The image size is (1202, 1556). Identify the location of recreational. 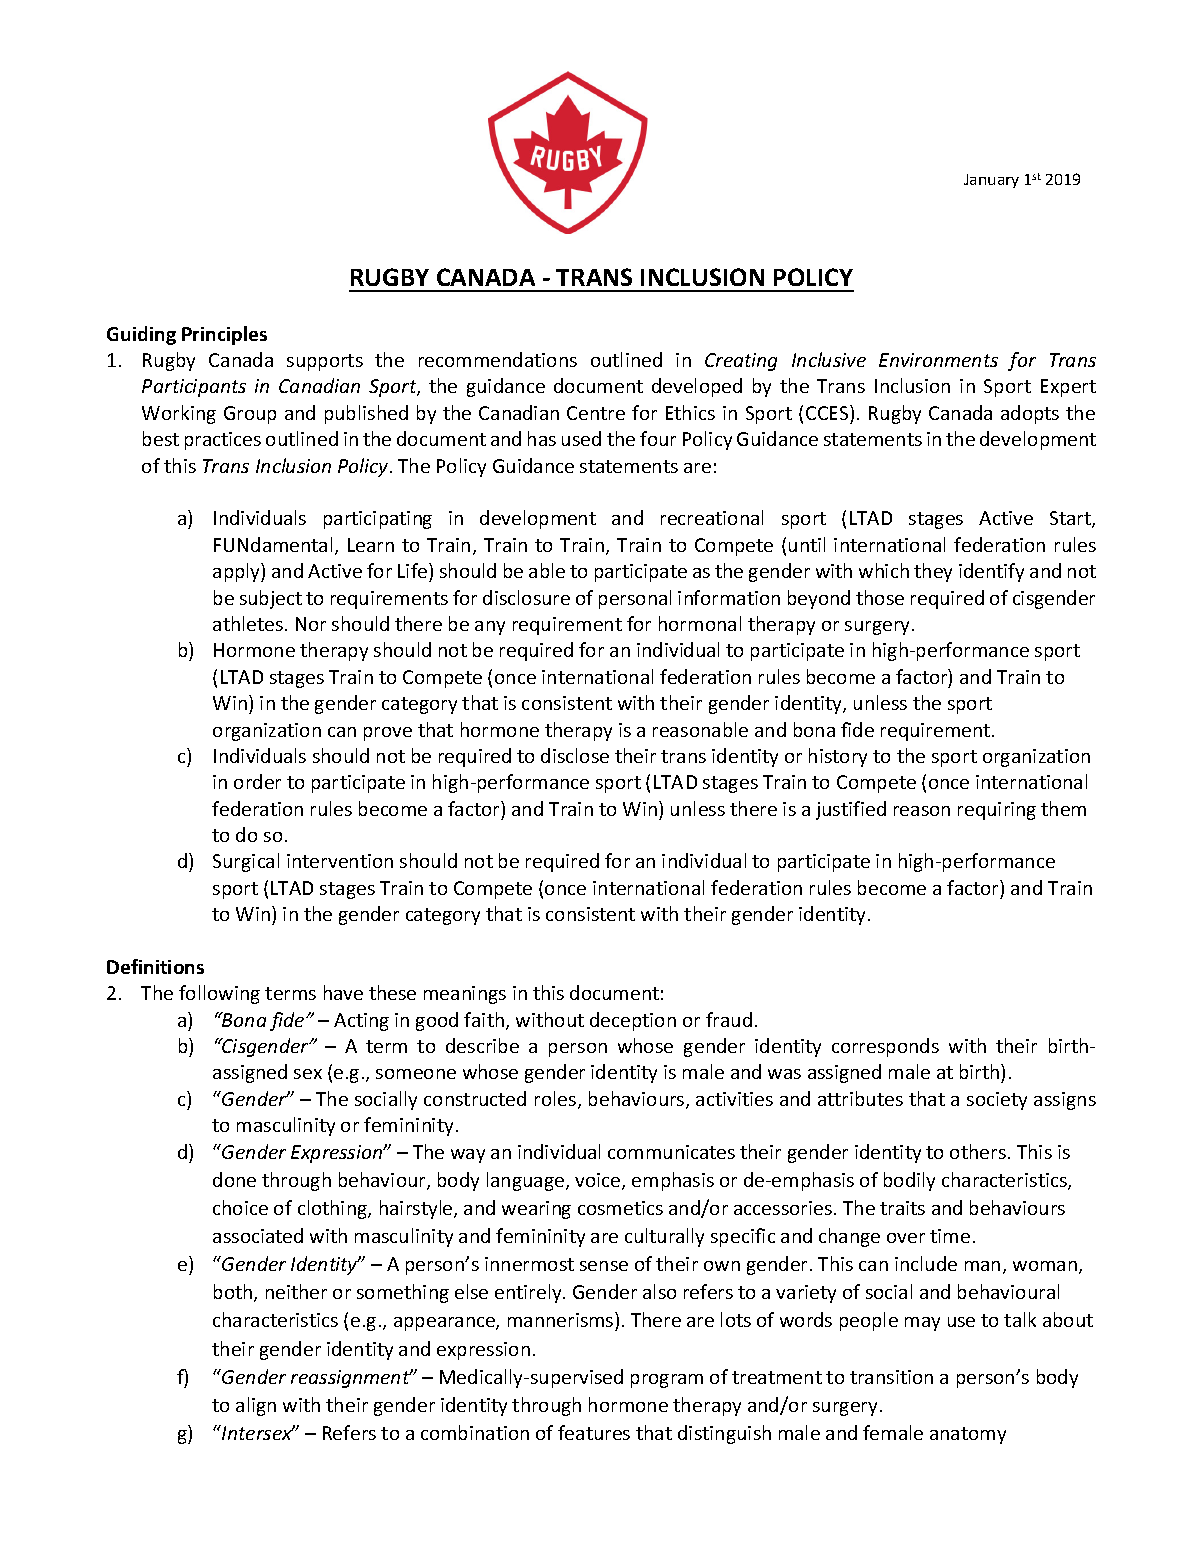
(712, 517).
